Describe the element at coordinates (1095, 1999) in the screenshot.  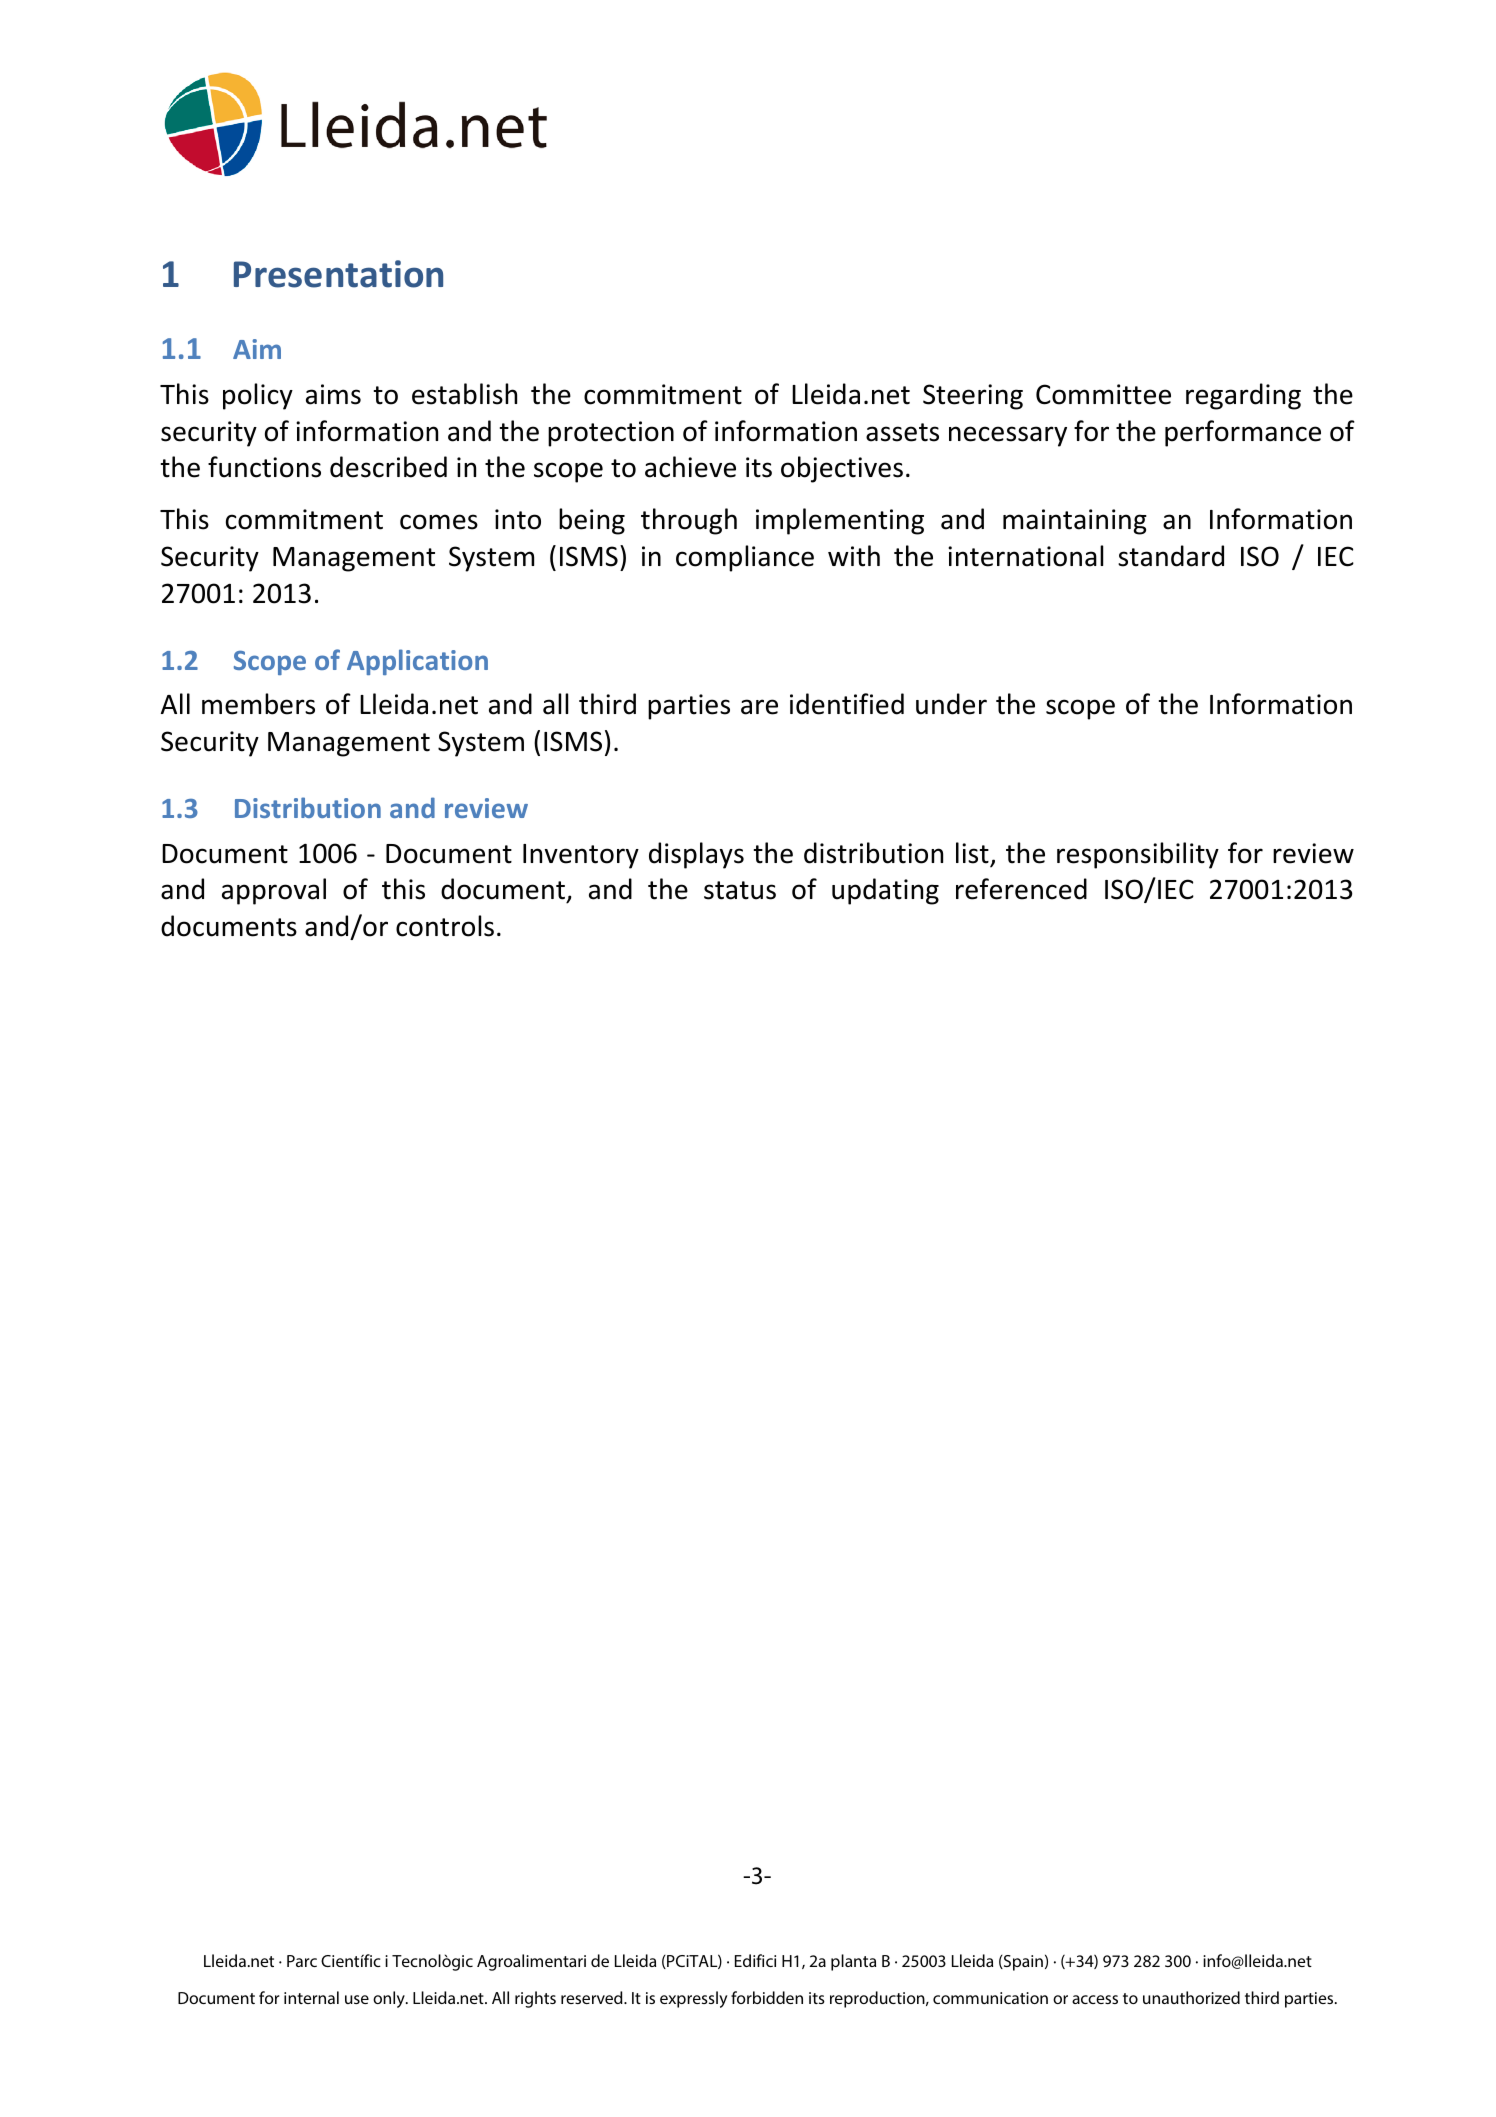
I see `access` at that location.
